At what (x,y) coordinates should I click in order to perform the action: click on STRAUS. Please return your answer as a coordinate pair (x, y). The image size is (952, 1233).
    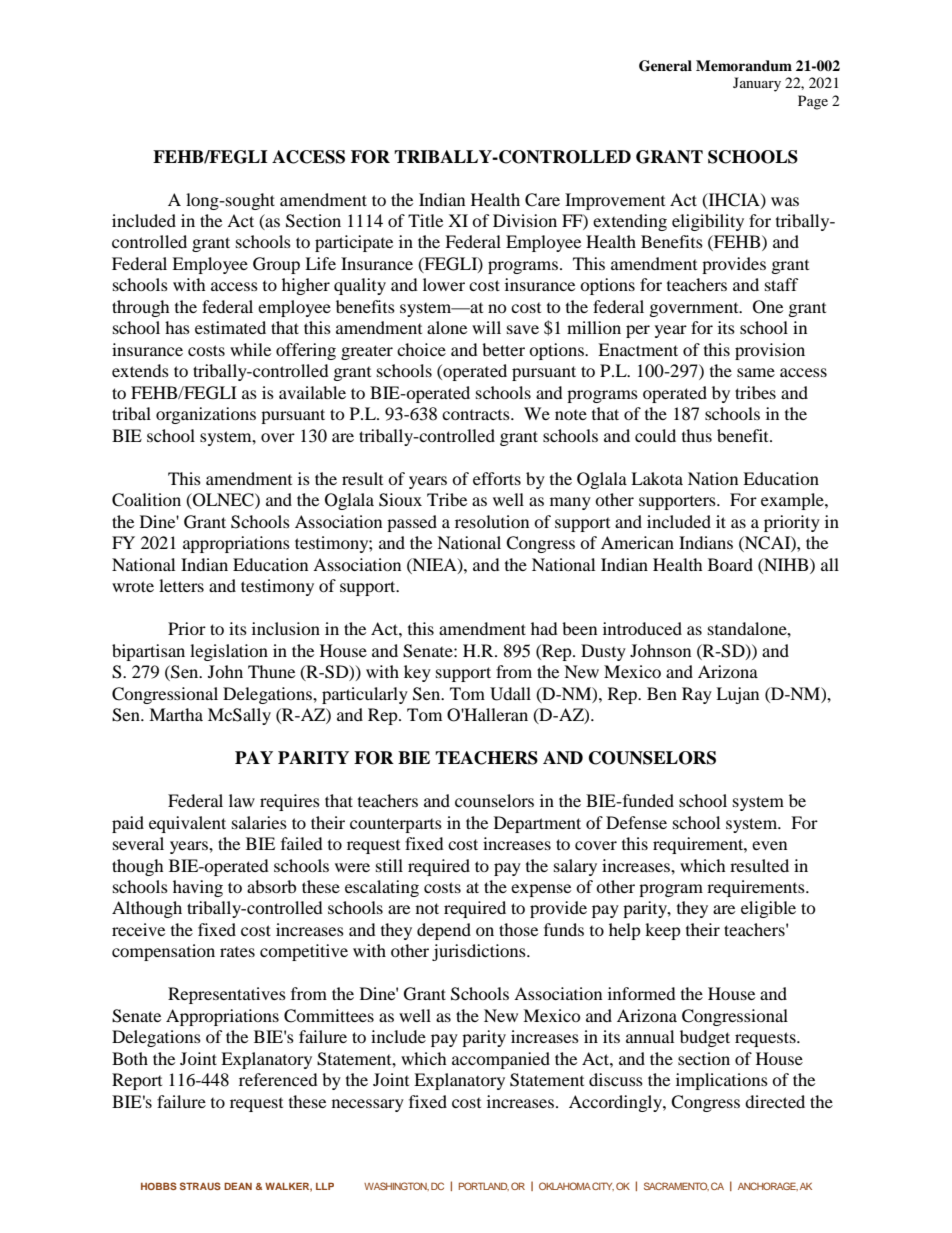
    Looking at the image, I should click on (200, 1186).
